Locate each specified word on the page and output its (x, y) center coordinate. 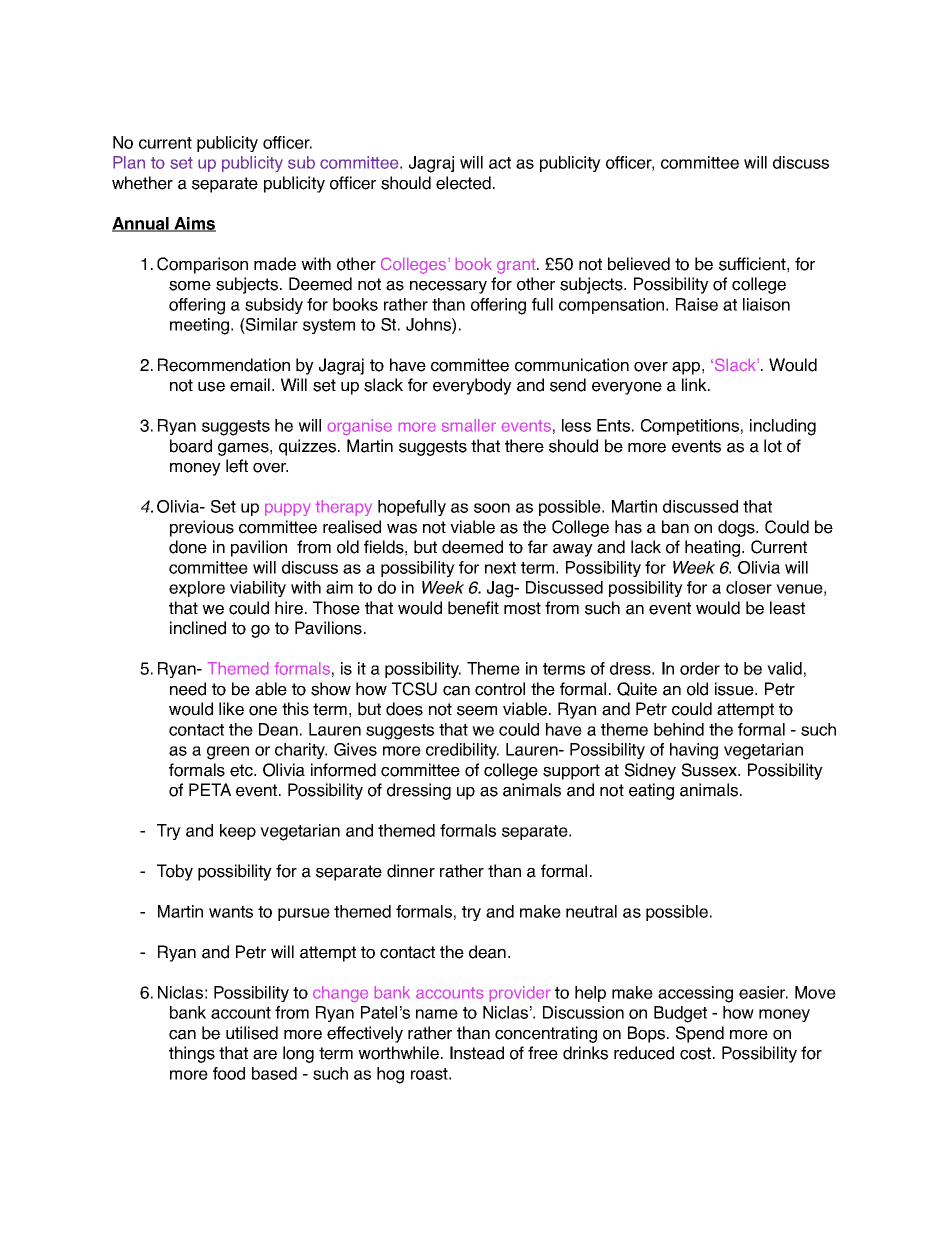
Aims (194, 224)
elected (463, 183)
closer (749, 587)
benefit (473, 608)
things (192, 1054)
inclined (198, 628)
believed (639, 264)
